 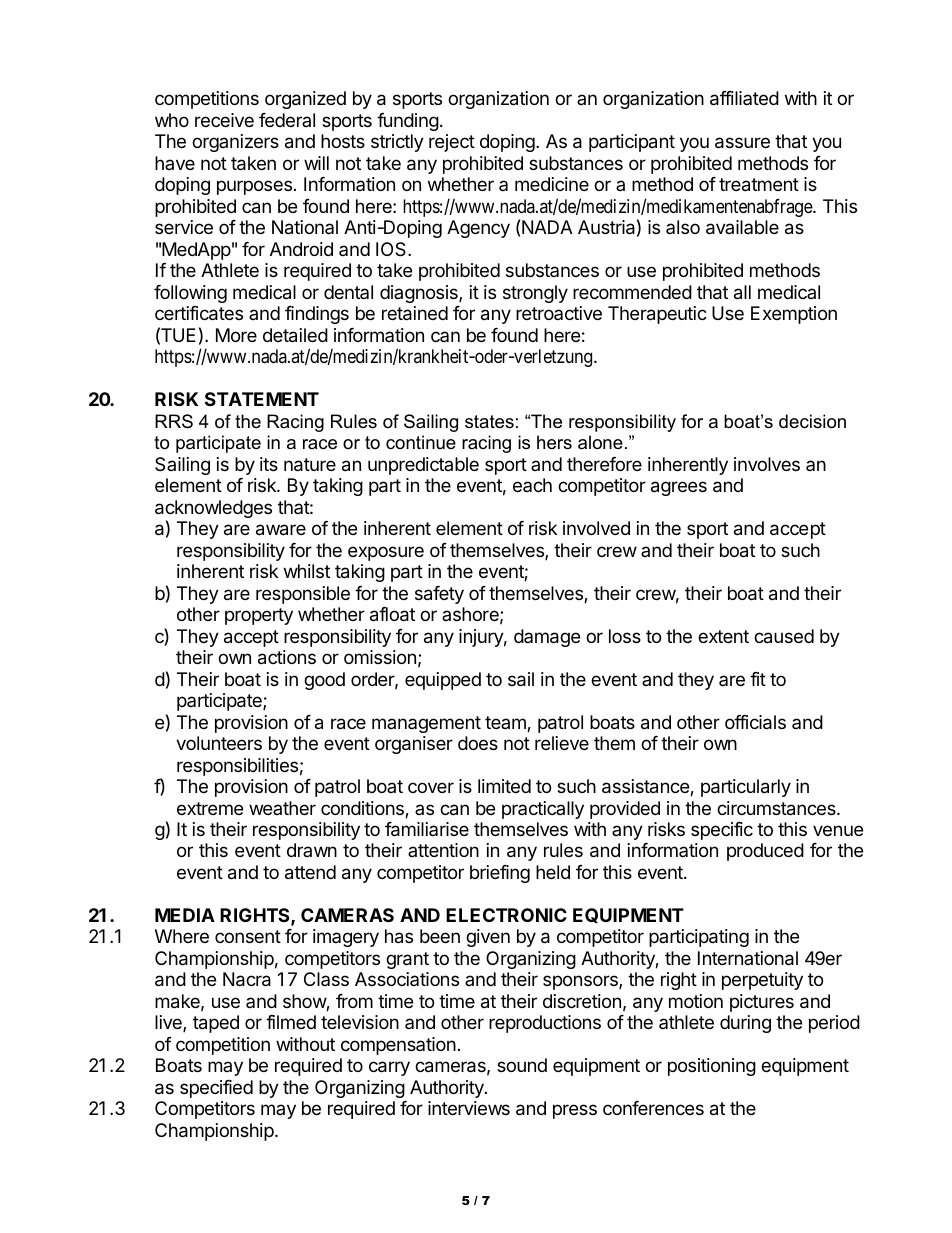 What do you see at coordinates (522, 1065) in the screenshot?
I see `sound` at bounding box center [522, 1065].
